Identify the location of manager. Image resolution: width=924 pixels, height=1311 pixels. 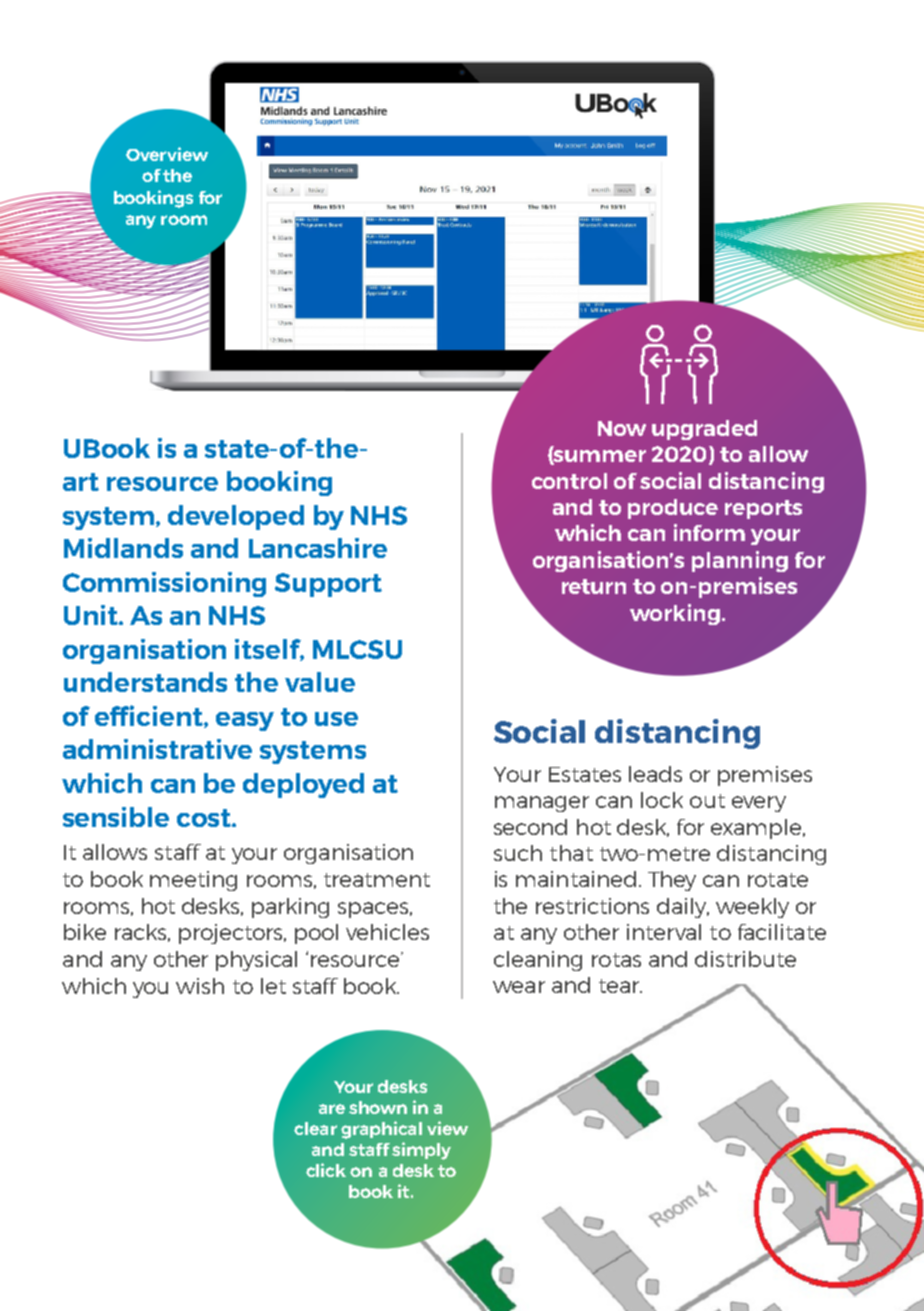
(542, 804).
